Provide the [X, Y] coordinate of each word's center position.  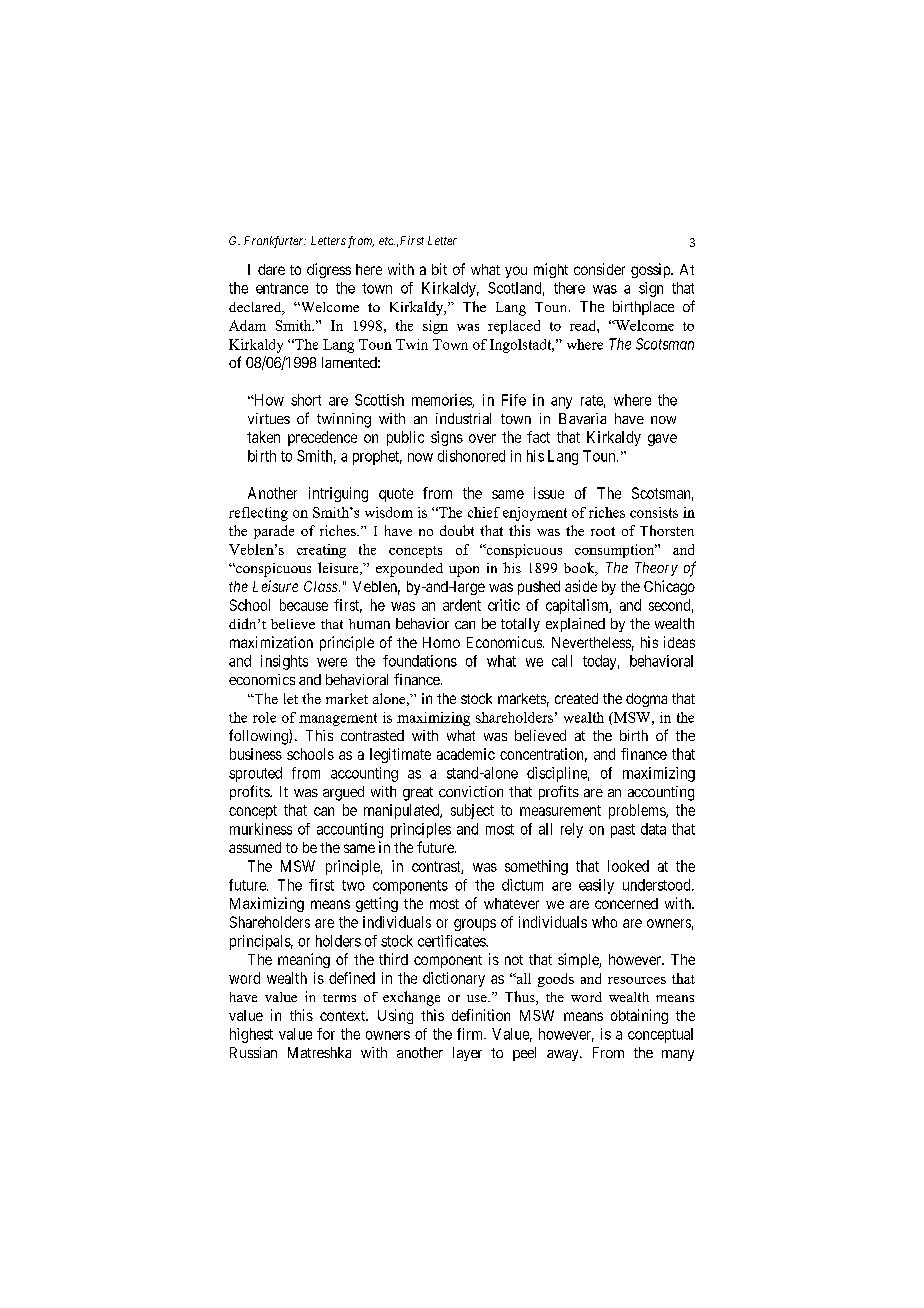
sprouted [255, 774]
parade [274, 532]
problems [638, 811]
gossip [651, 270]
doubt [457, 530]
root [603, 531]
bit [439, 269]
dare [271, 269]
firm [471, 1034]
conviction [471, 791]
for [326, 1034]
